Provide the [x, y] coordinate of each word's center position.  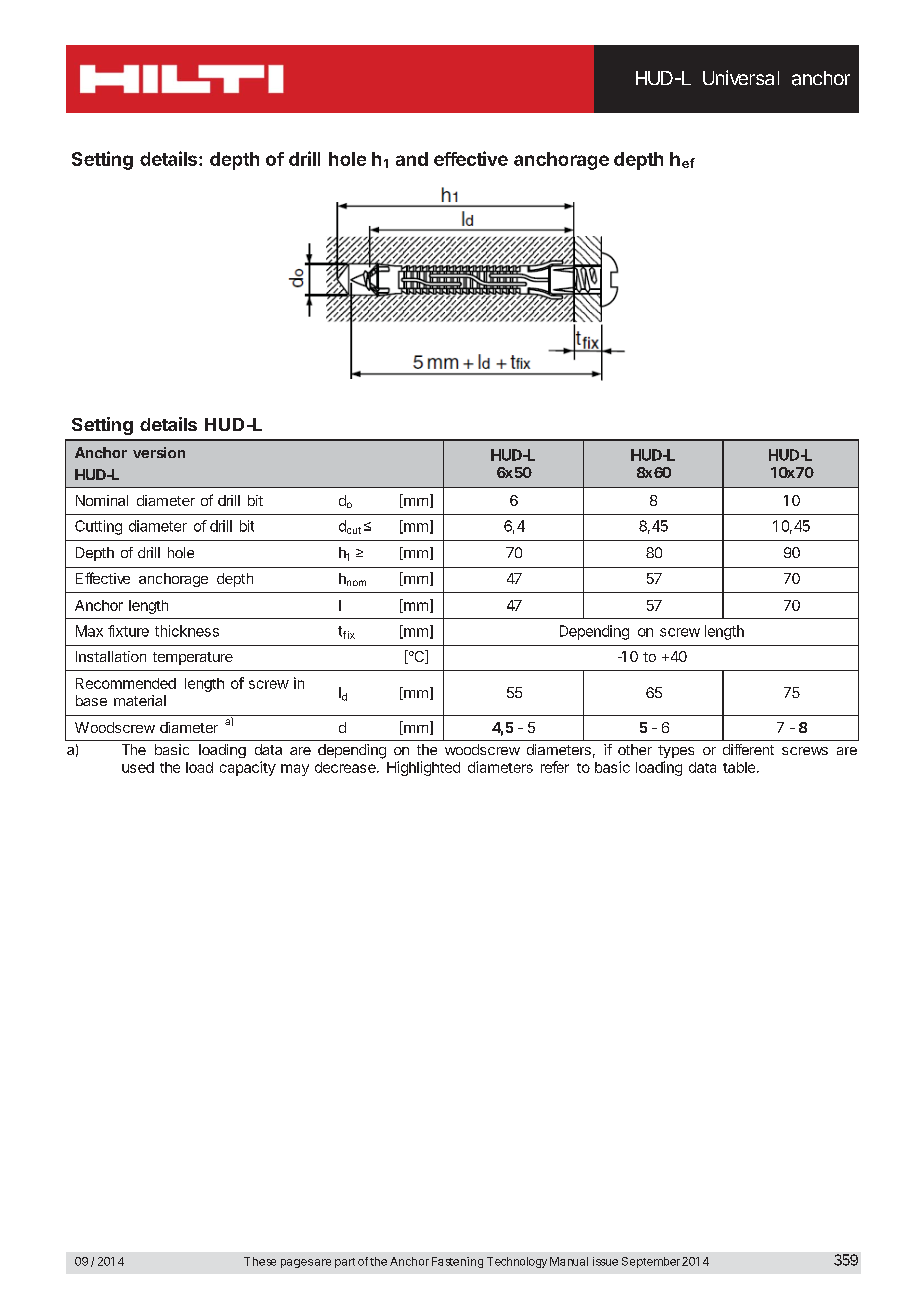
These [260, 1261]
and [412, 159]
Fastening [457, 1262]
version [159, 452]
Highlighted [423, 768]
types [676, 751]
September [651, 1262]
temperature [193, 658]
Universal [741, 77]
